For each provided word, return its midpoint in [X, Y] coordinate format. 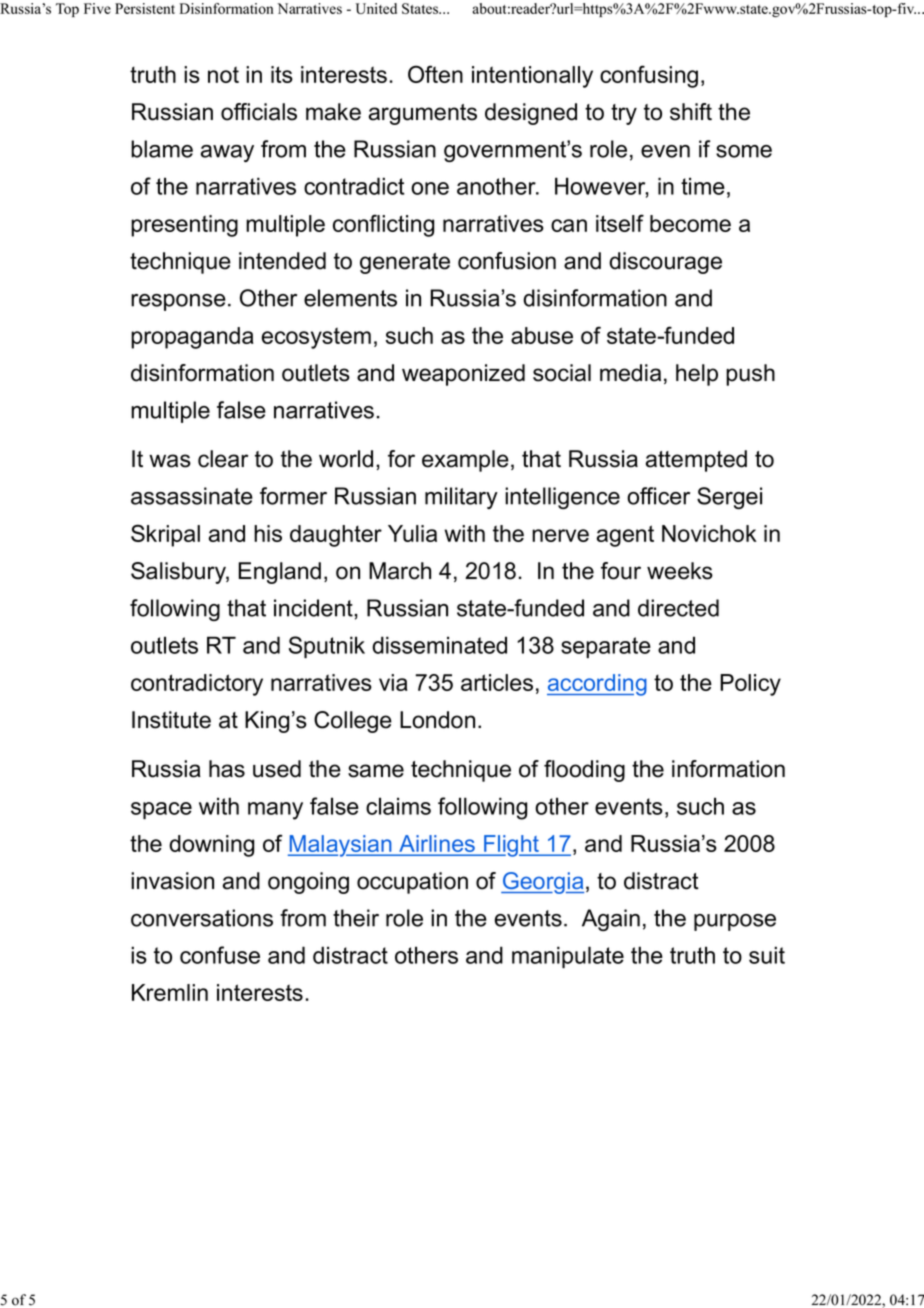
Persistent [145, 8]
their [356, 918]
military [461, 498]
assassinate [192, 496]
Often [435, 74]
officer [658, 496]
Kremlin [170, 992]
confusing [649, 76]
